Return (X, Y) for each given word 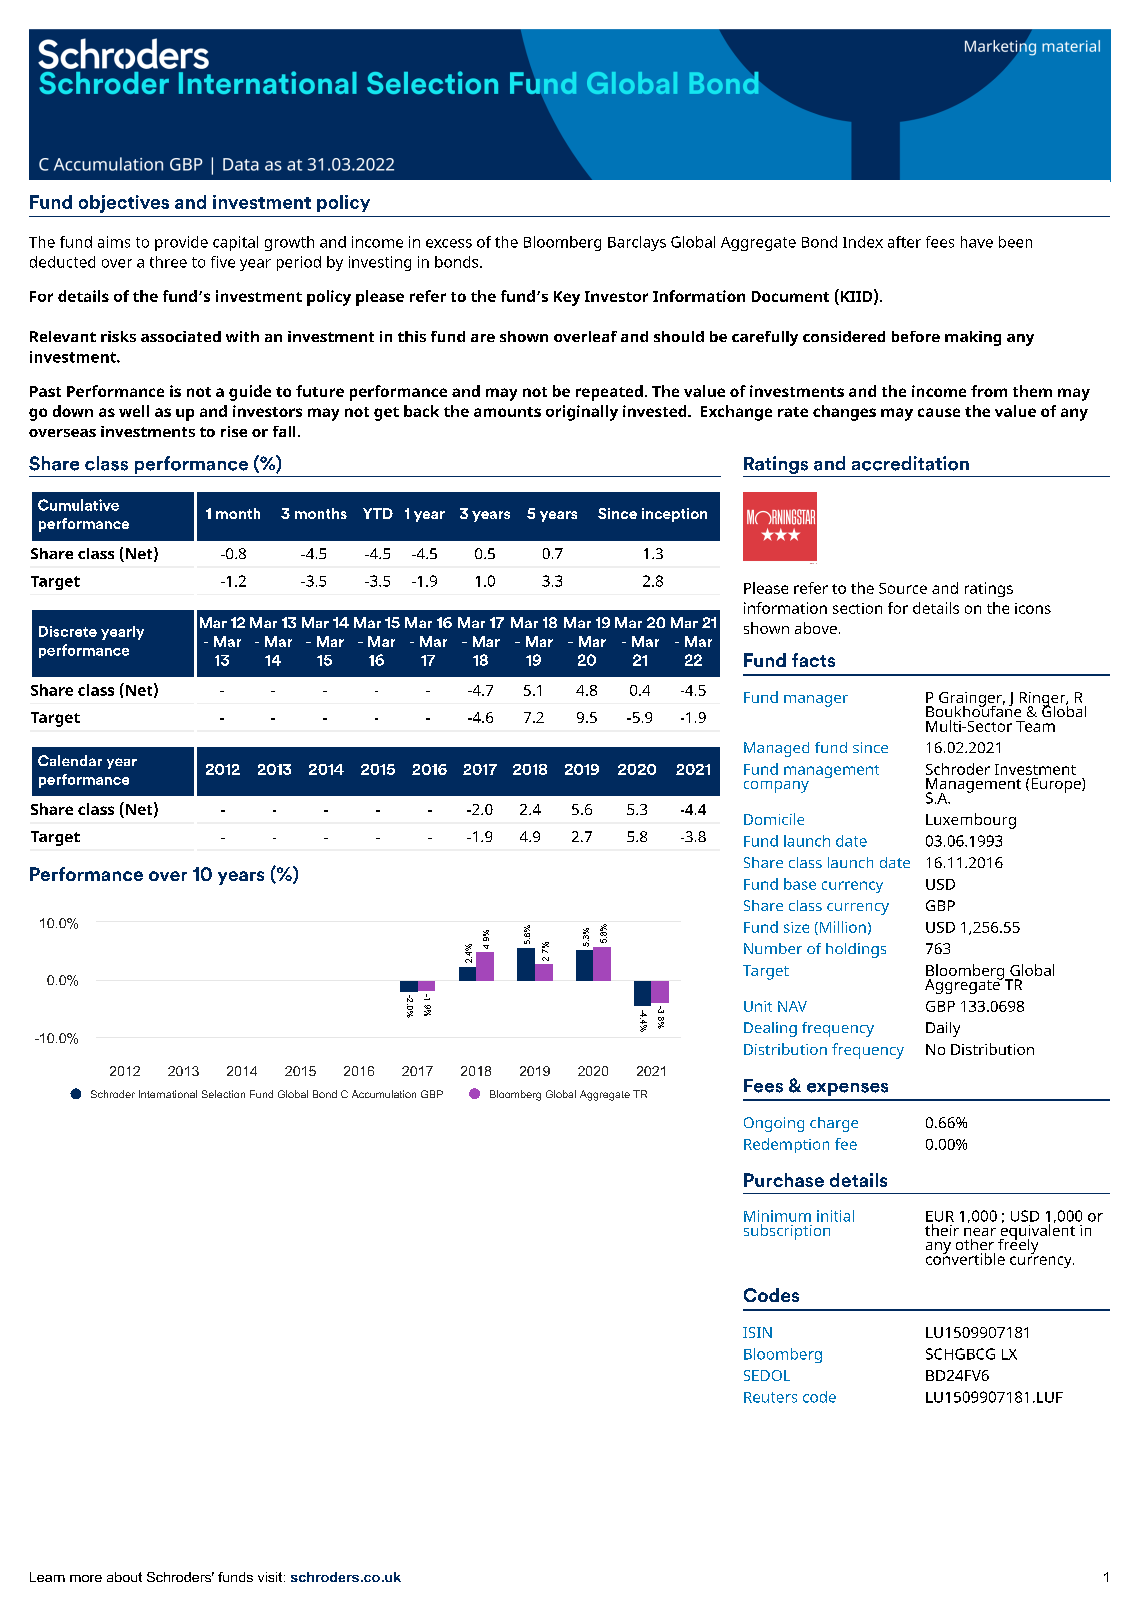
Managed (776, 749)
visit (270, 1577)
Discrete (68, 631)
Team (1035, 726)
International (168, 1094)
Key (567, 298)
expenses (847, 1089)
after (904, 242)
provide (181, 243)
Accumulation (384, 1094)
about (124, 1577)
